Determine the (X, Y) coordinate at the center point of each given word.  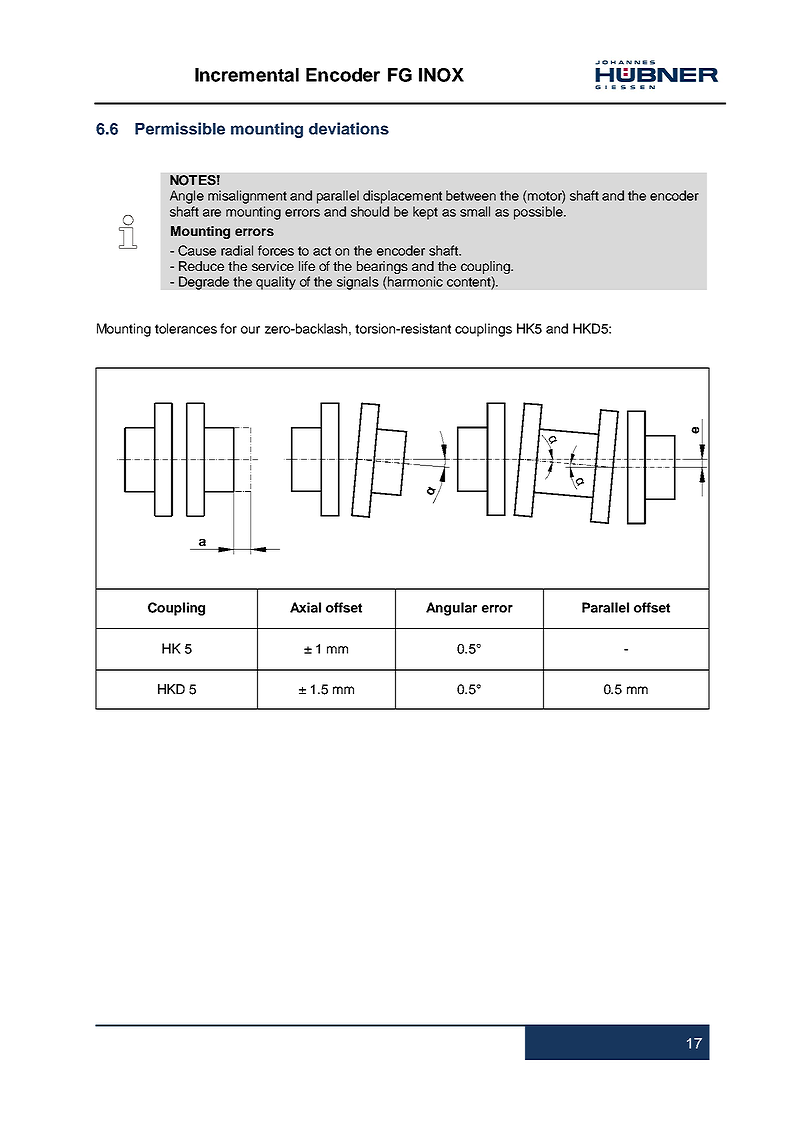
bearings (382, 269)
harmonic (414, 281)
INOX (441, 75)
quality (276, 283)
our (250, 330)
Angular (451, 609)
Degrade (204, 283)
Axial (305, 607)
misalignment (247, 197)
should (370, 211)
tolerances (186, 328)
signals (358, 283)
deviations (349, 128)
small (475, 211)
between (471, 195)
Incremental (247, 75)
